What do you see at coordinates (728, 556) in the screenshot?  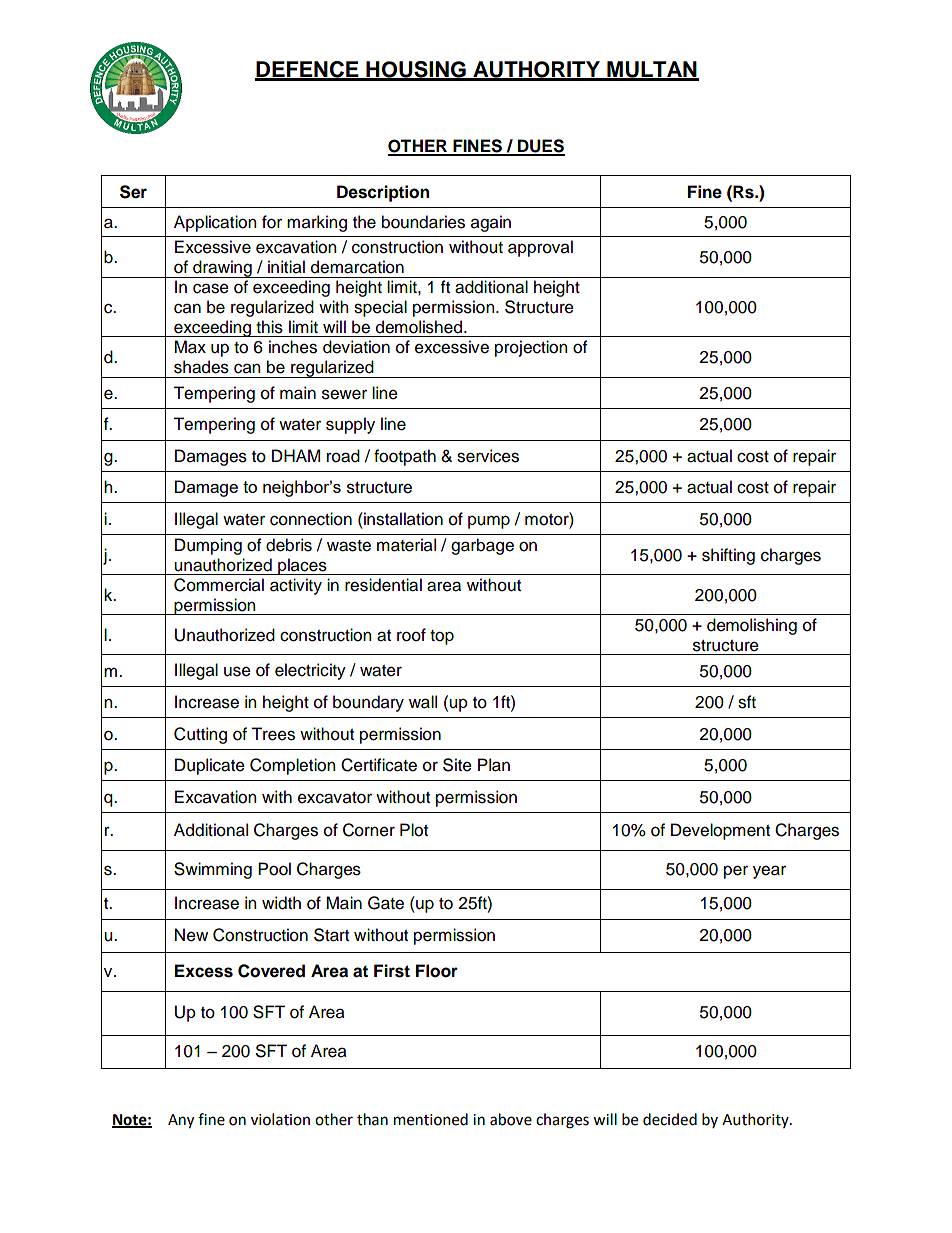 I see `shifting` at bounding box center [728, 556].
